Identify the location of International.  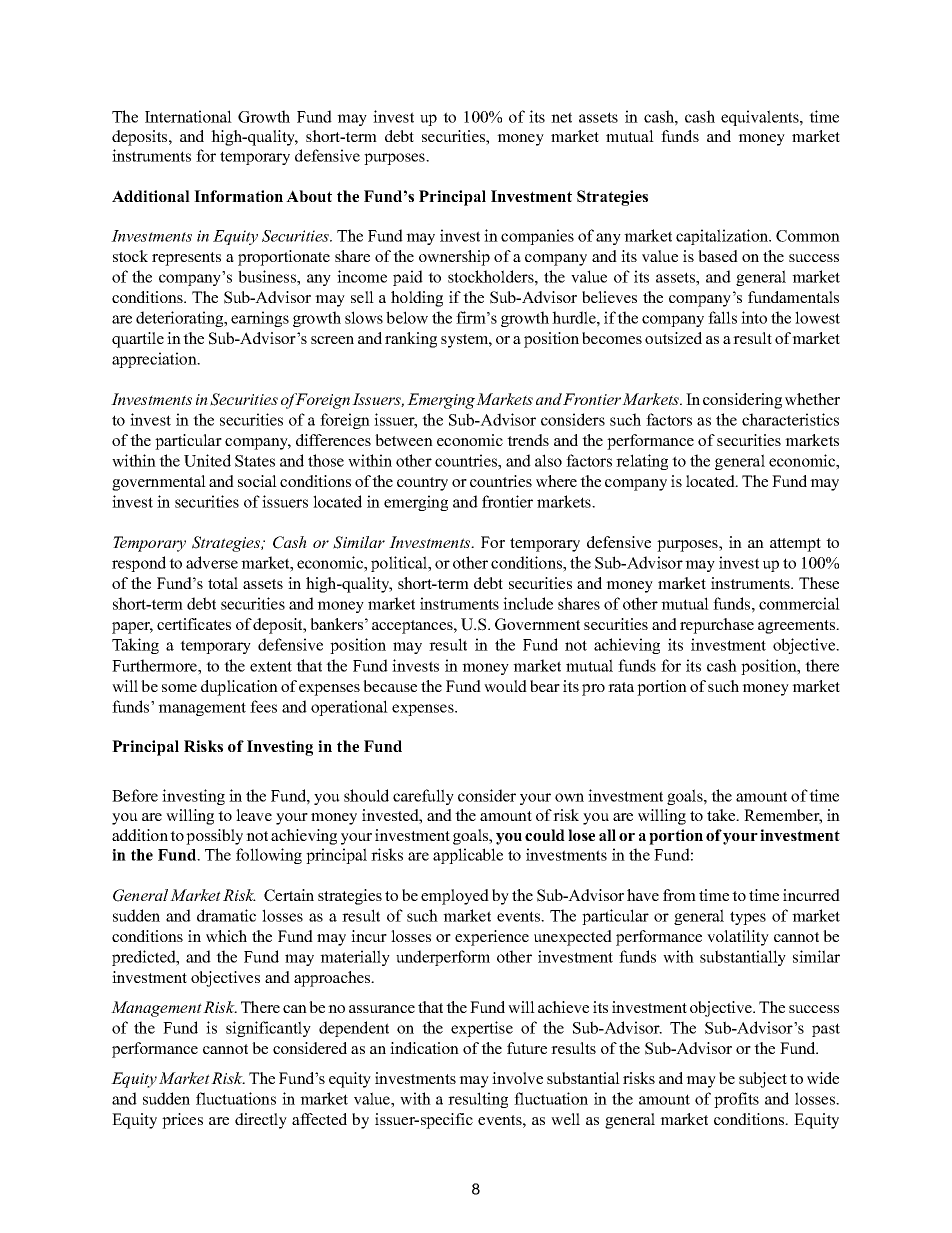
(188, 116).
